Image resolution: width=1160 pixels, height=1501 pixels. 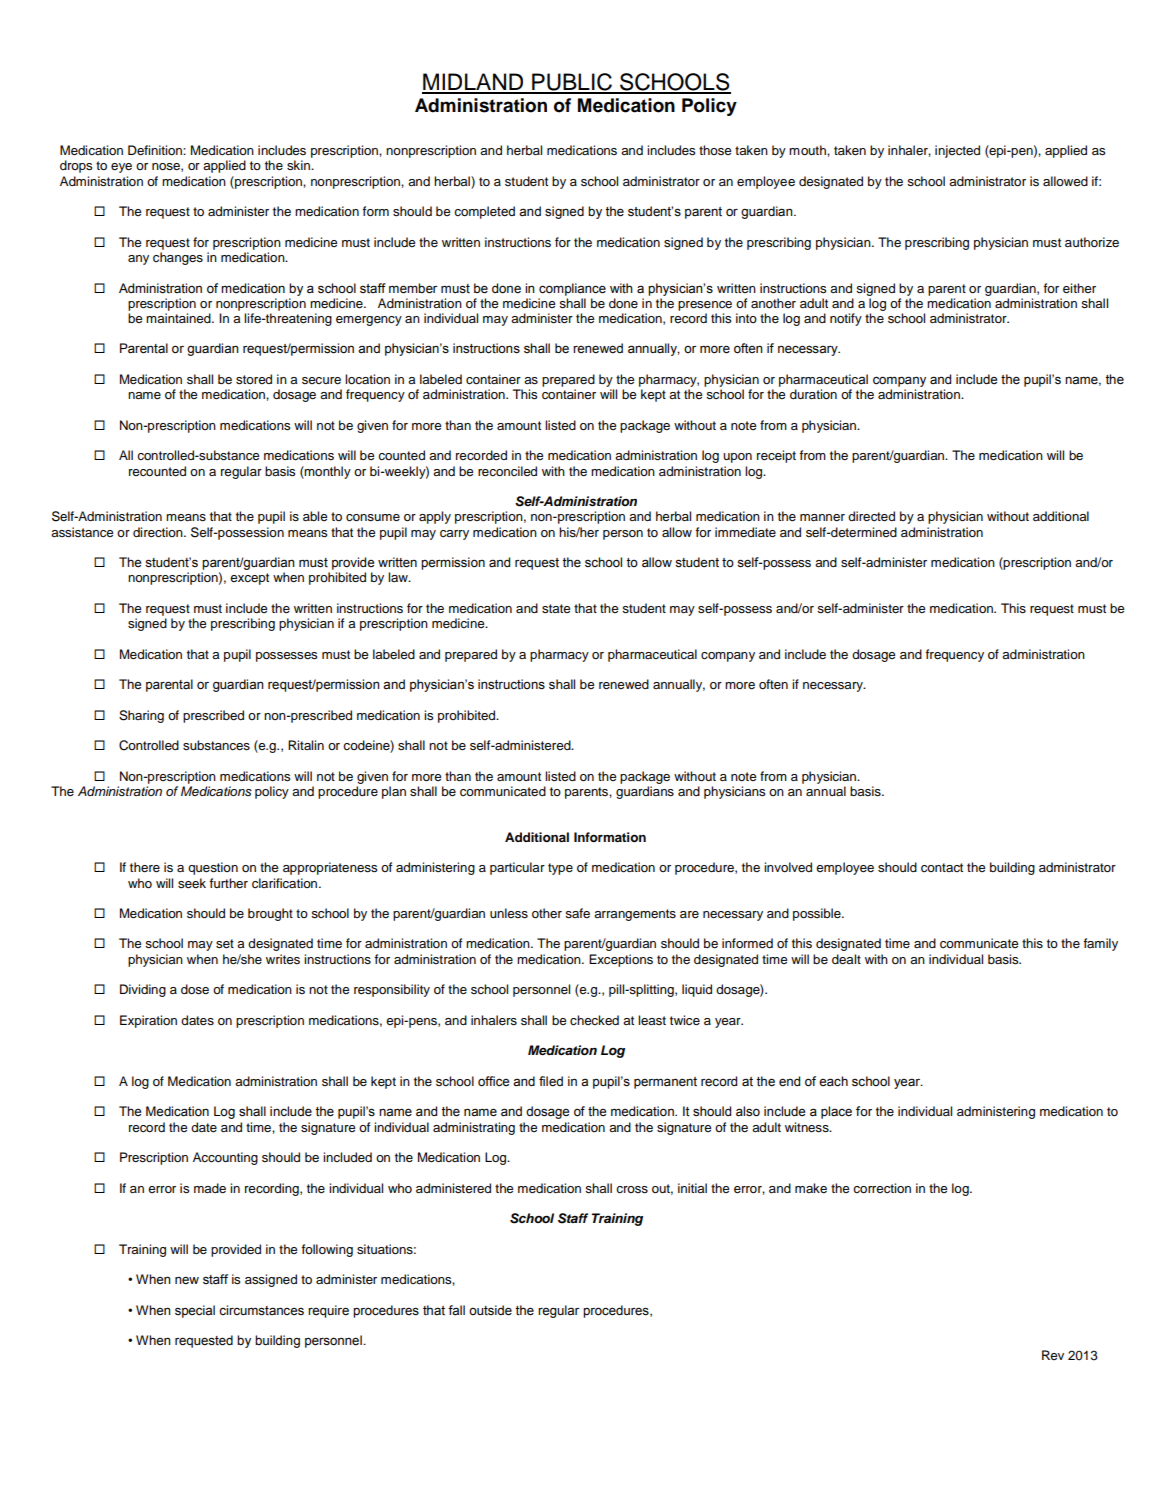 What do you see at coordinates (957, 151) in the screenshot?
I see `injected` at bounding box center [957, 151].
